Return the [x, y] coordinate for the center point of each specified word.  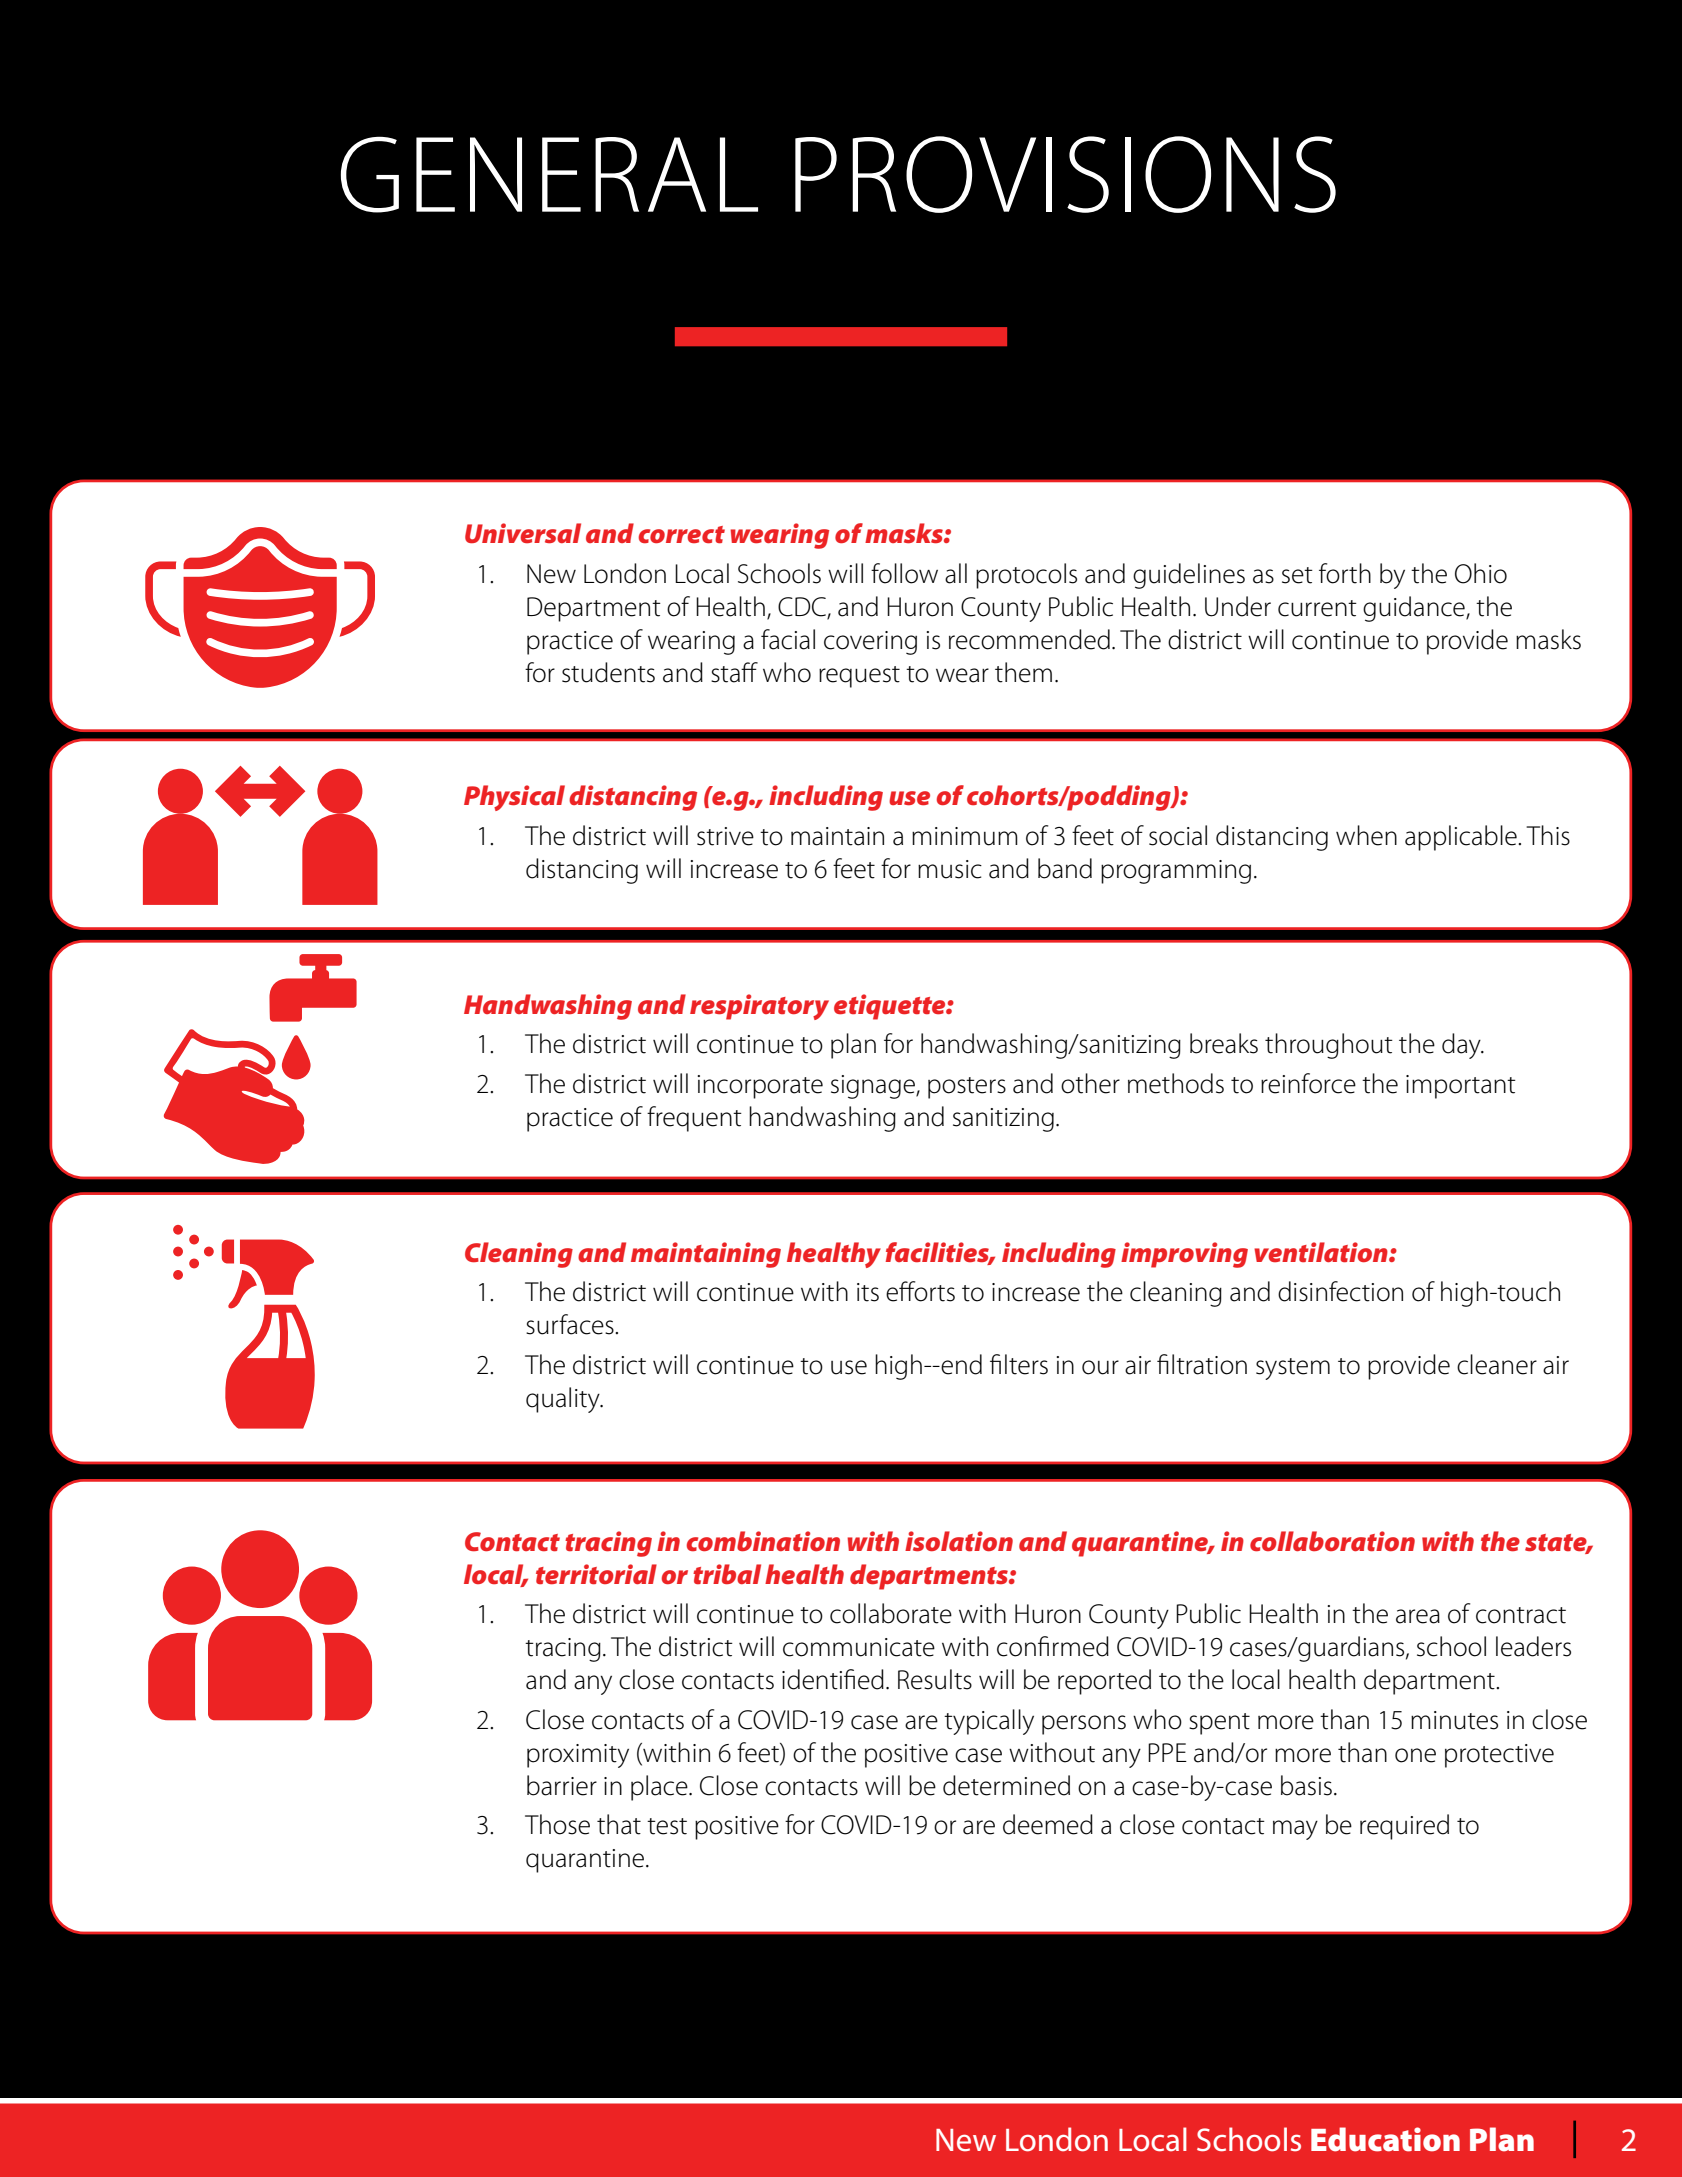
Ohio [1481, 573]
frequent [694, 1119]
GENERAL [549, 174]
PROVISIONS [1065, 174]
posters [967, 1088]
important [1461, 1087]
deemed [1048, 1824]
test [667, 1826]
